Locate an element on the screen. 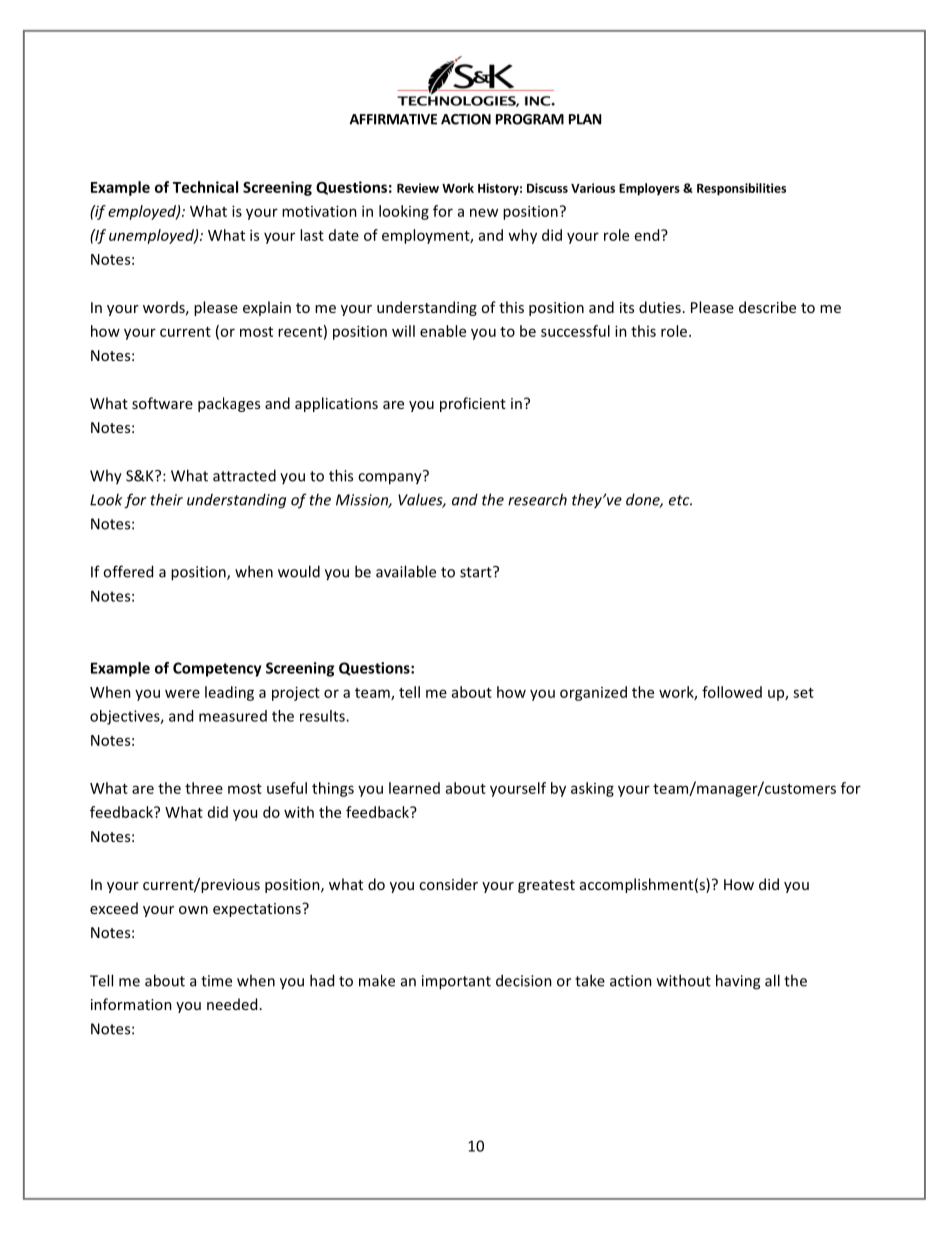 This screenshot has height=1233, width=952. followed is located at coordinates (732, 692).
